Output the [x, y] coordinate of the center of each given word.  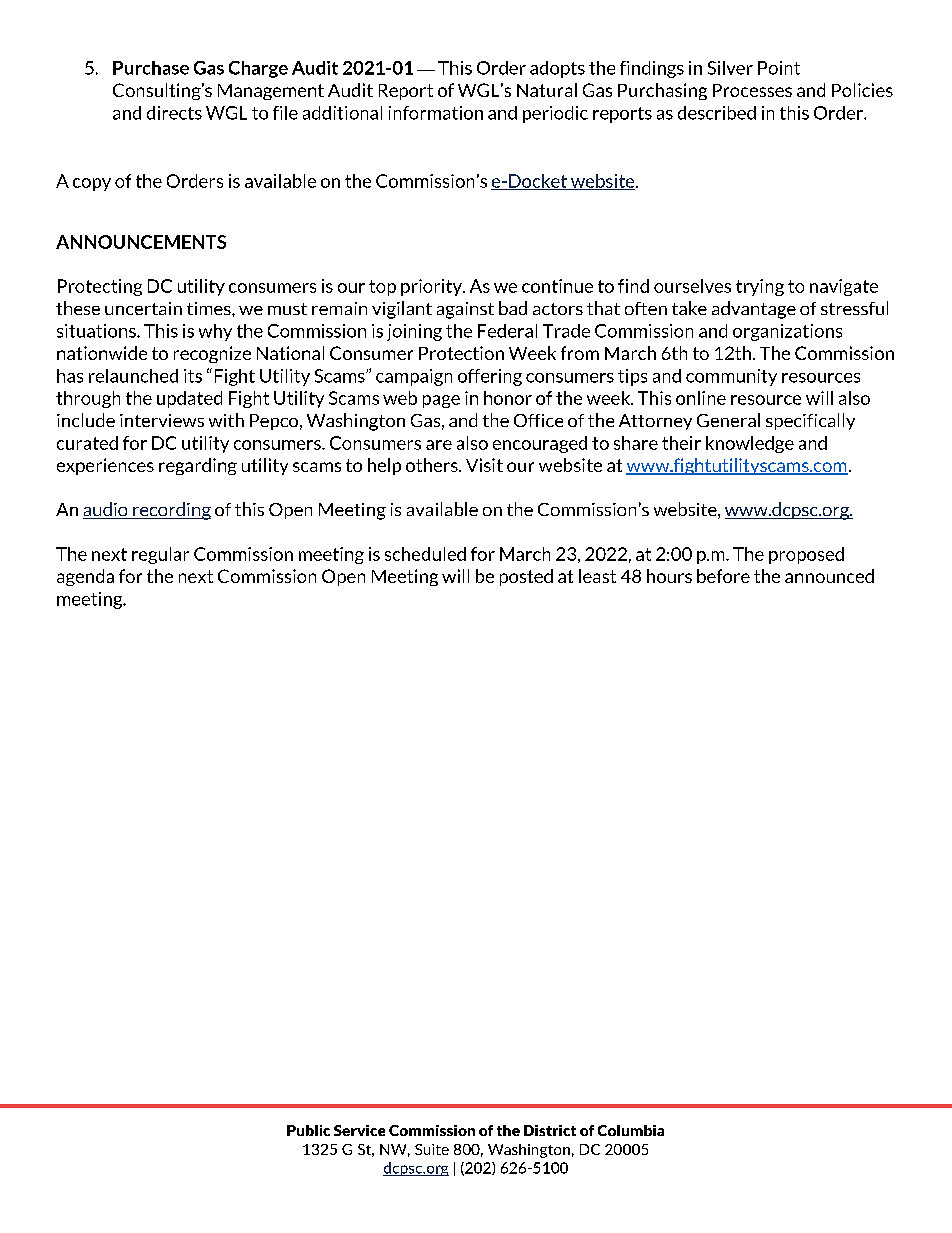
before [723, 576]
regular [160, 555]
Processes [752, 90]
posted [526, 577]
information [436, 113]
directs [174, 113]
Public [308, 1130]
